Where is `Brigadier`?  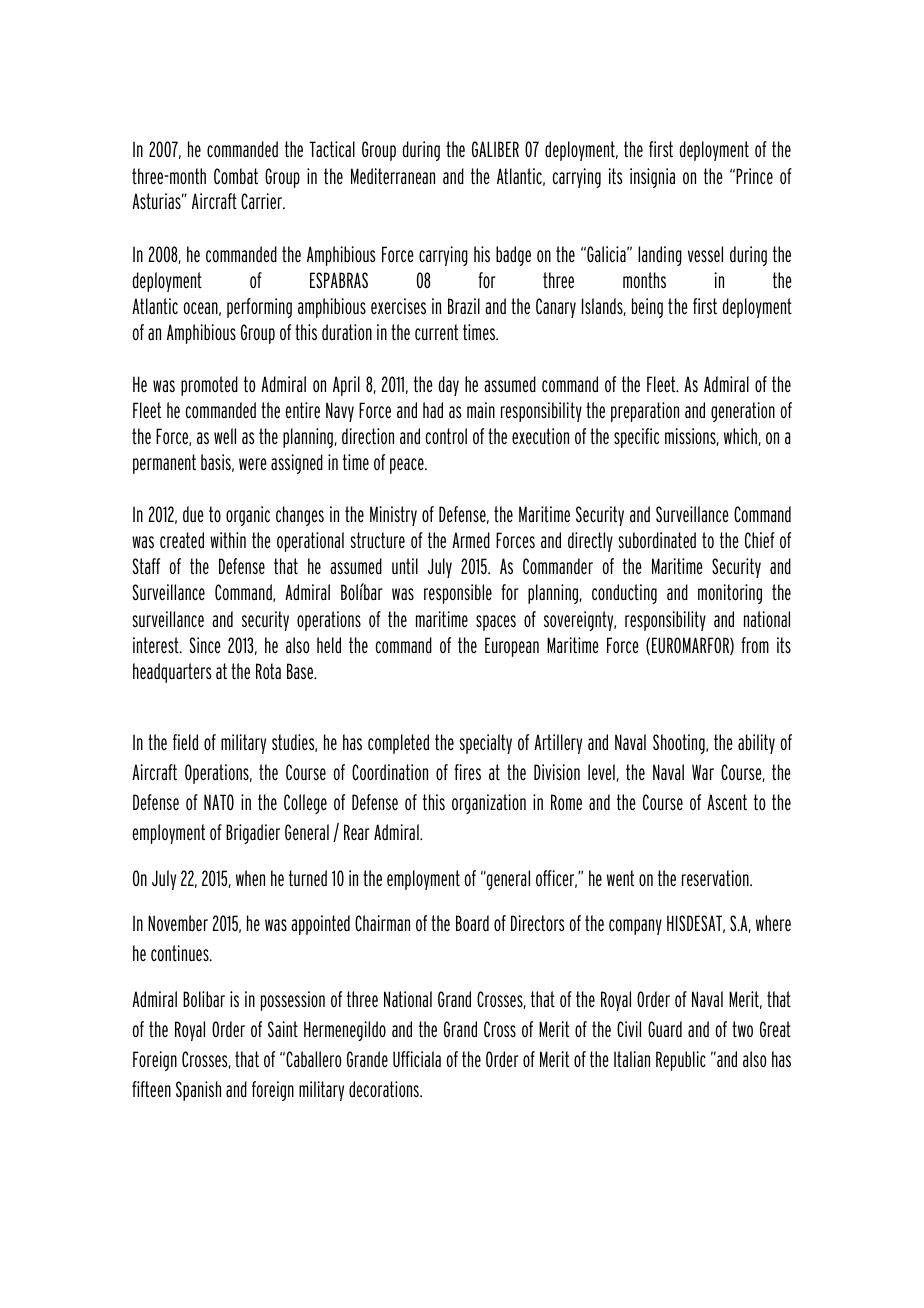
Brigadier is located at coordinates (253, 834).
